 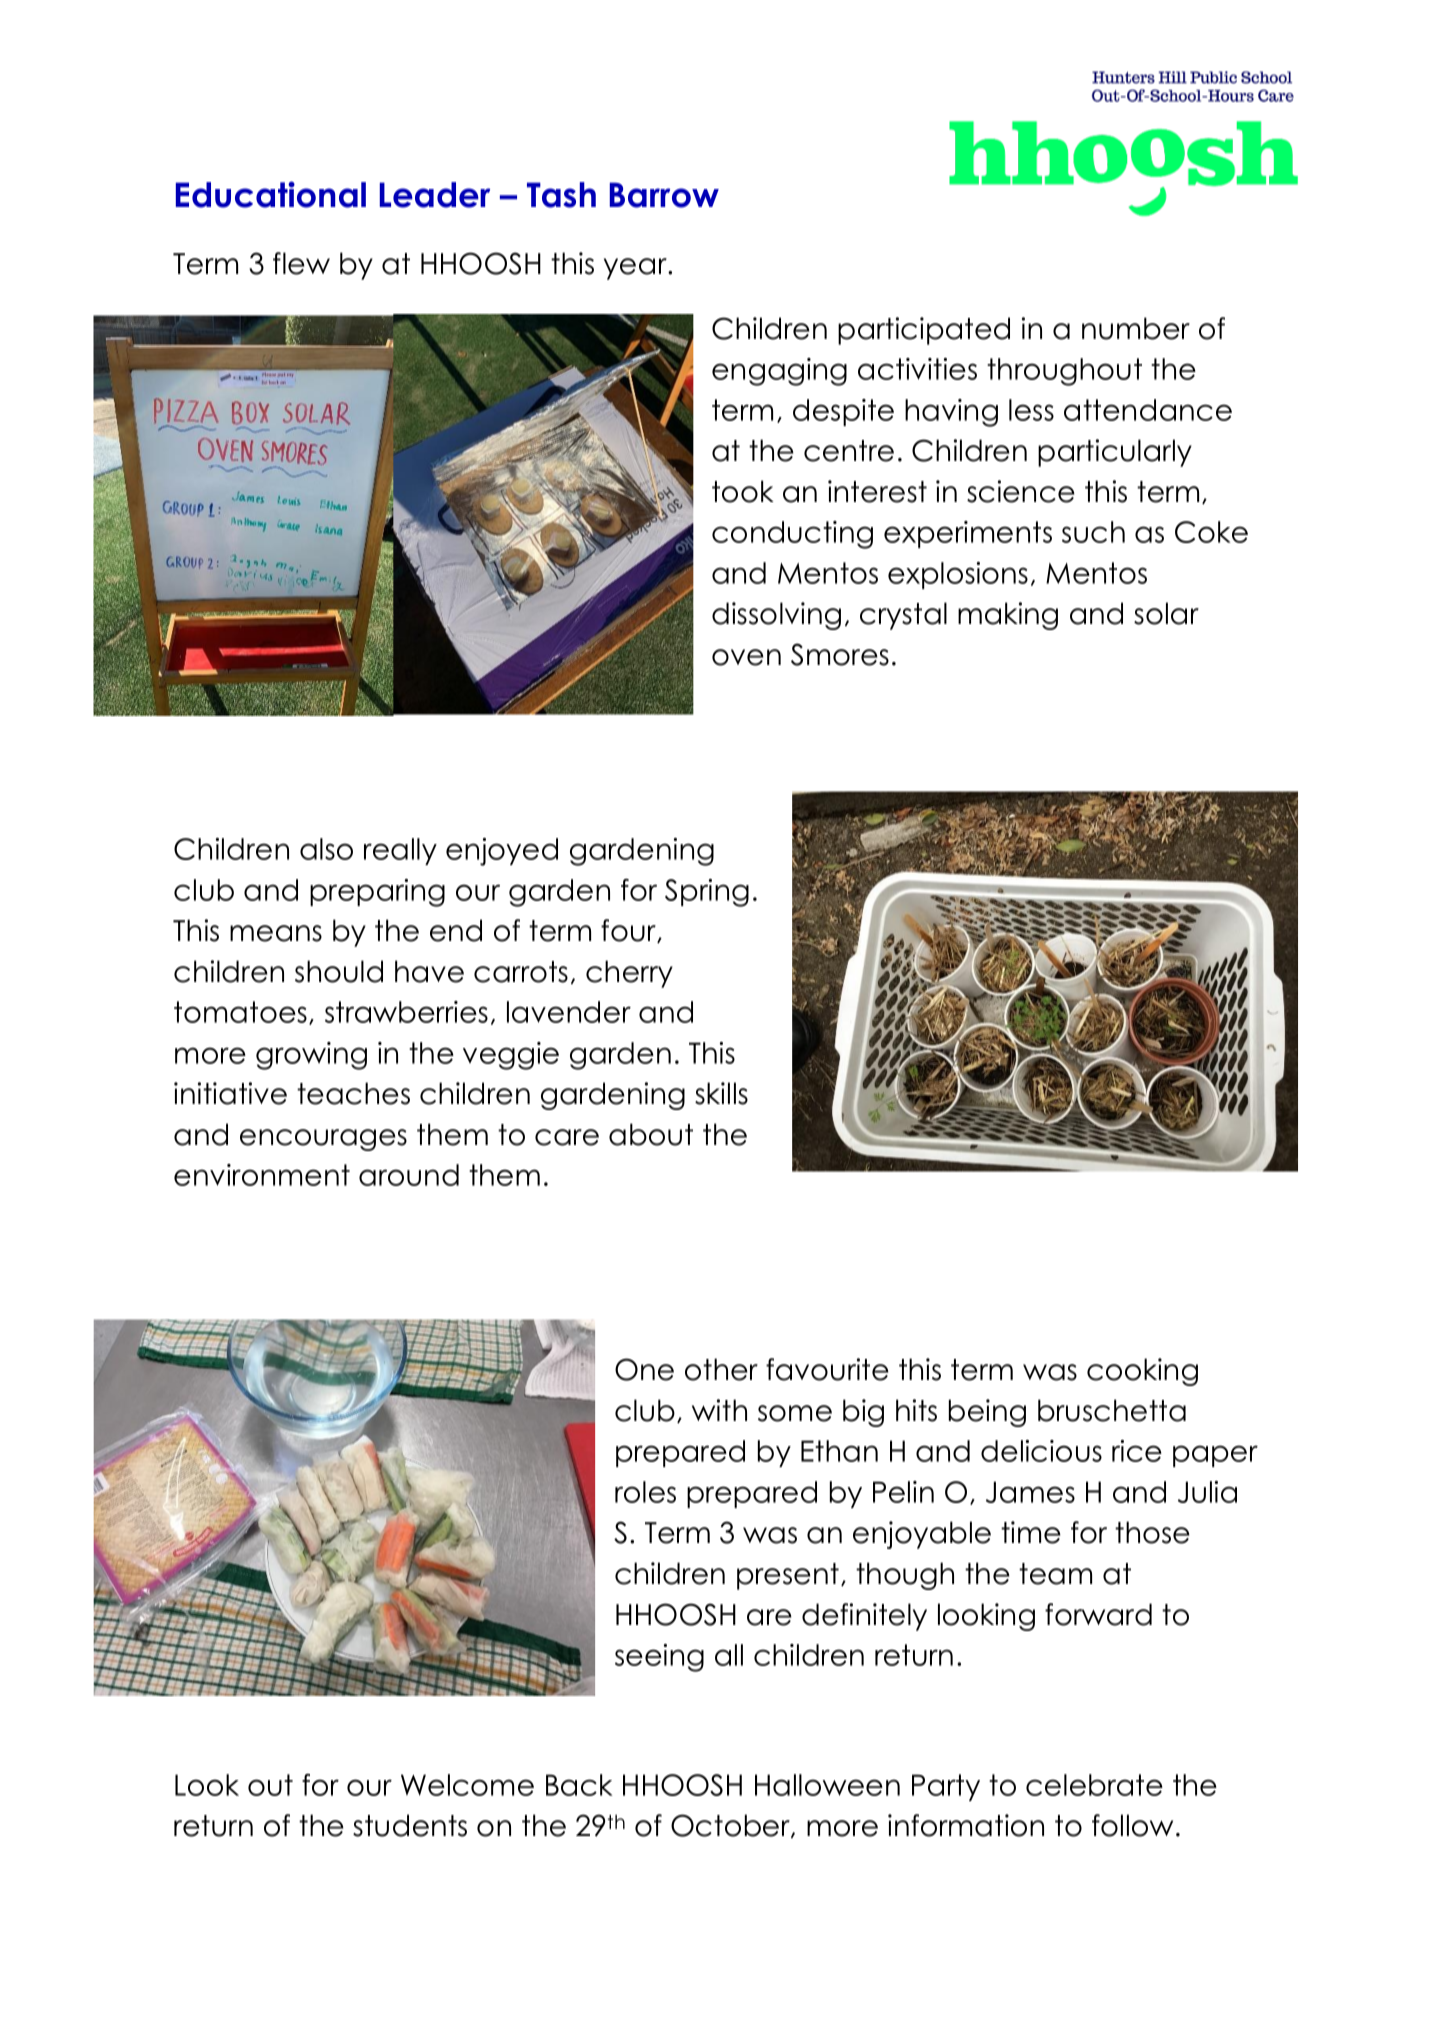 What do you see at coordinates (1094, 1785) in the page?
I see `celebrate` at bounding box center [1094, 1785].
